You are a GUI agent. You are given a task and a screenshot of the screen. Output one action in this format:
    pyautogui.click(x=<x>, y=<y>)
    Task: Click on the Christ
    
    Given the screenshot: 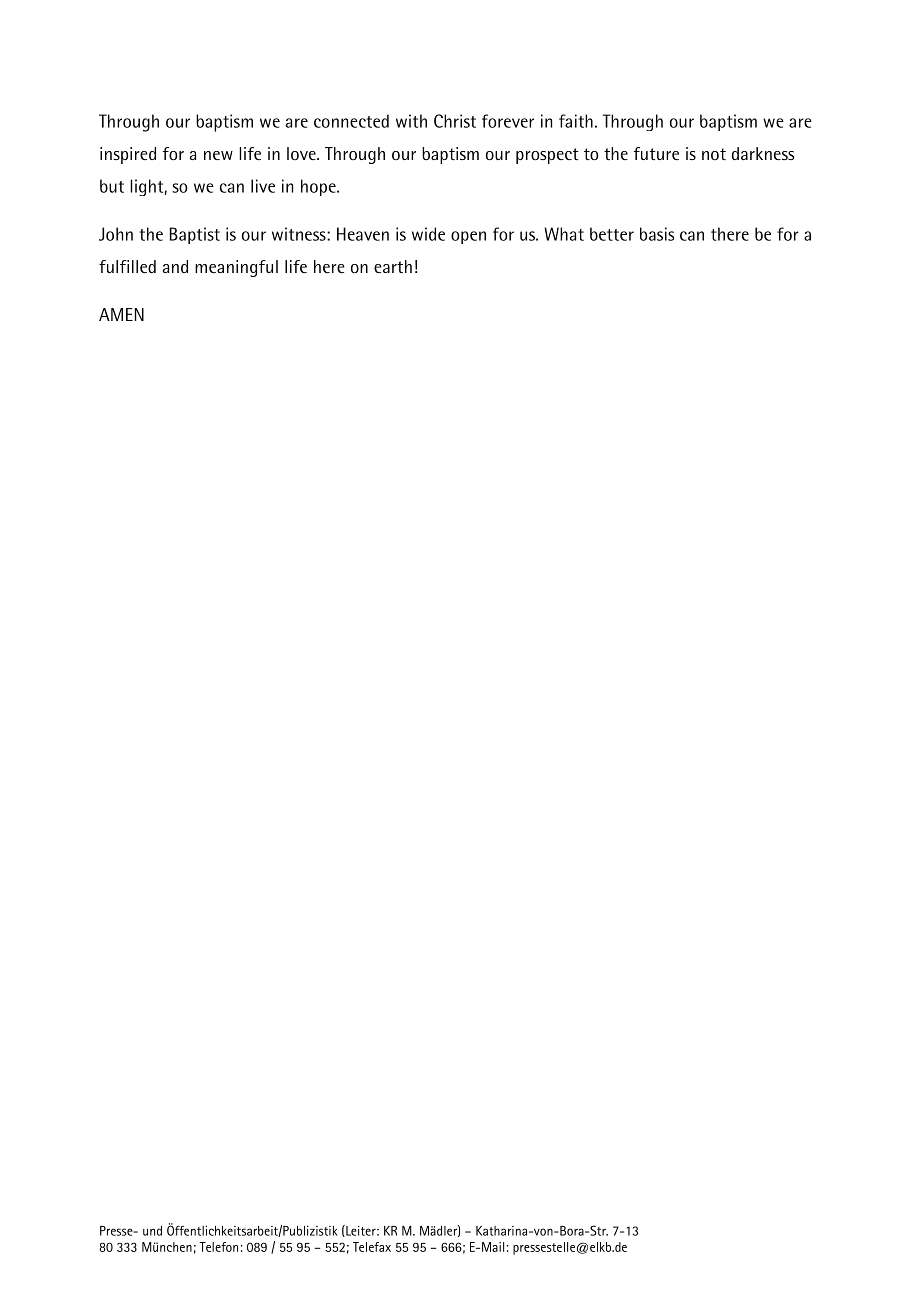 What is the action you would take?
    pyautogui.click(x=455, y=121)
